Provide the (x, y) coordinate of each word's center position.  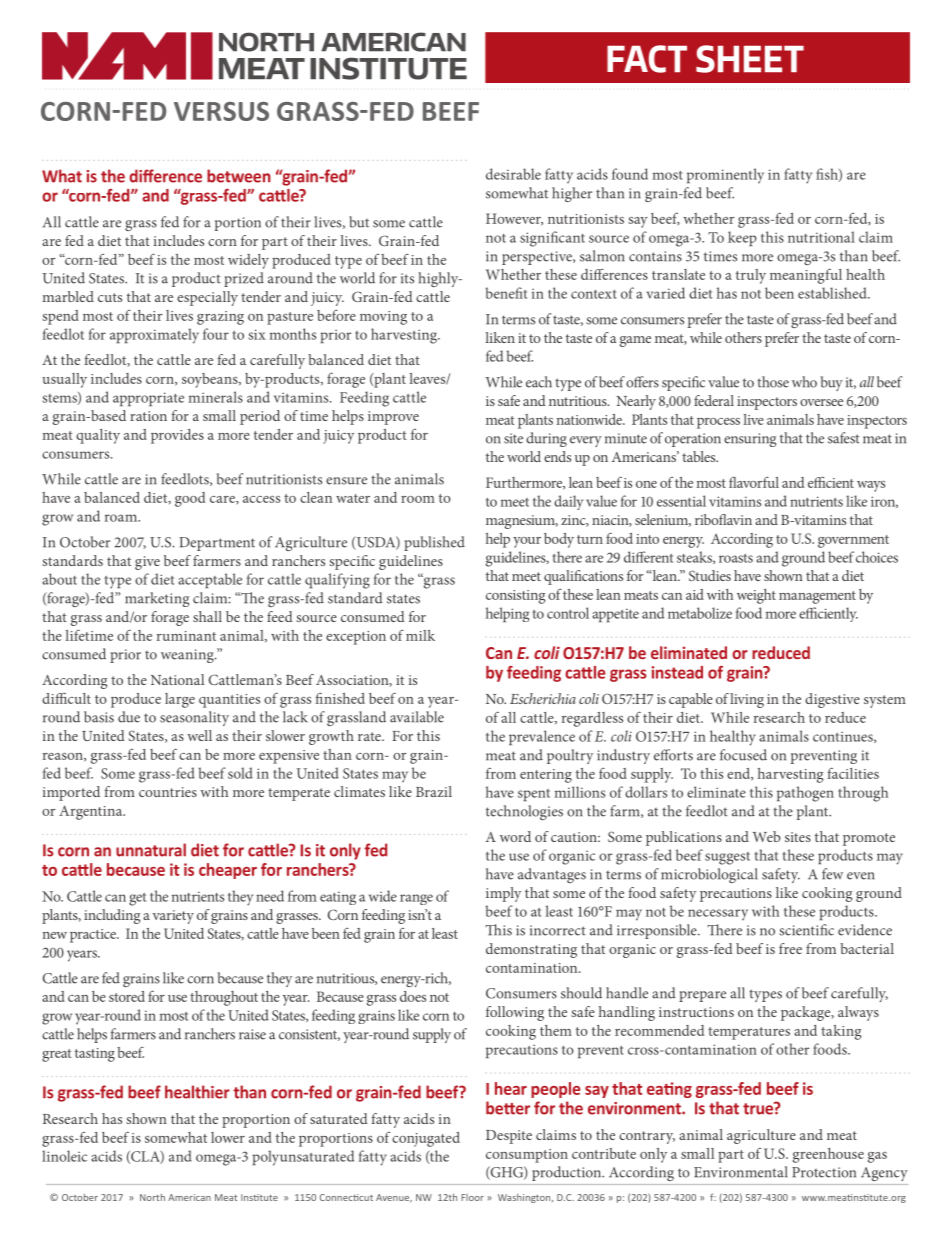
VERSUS (221, 111)
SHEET (750, 59)
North (152, 1197)
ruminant (186, 636)
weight (756, 596)
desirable (513, 174)
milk (420, 635)
